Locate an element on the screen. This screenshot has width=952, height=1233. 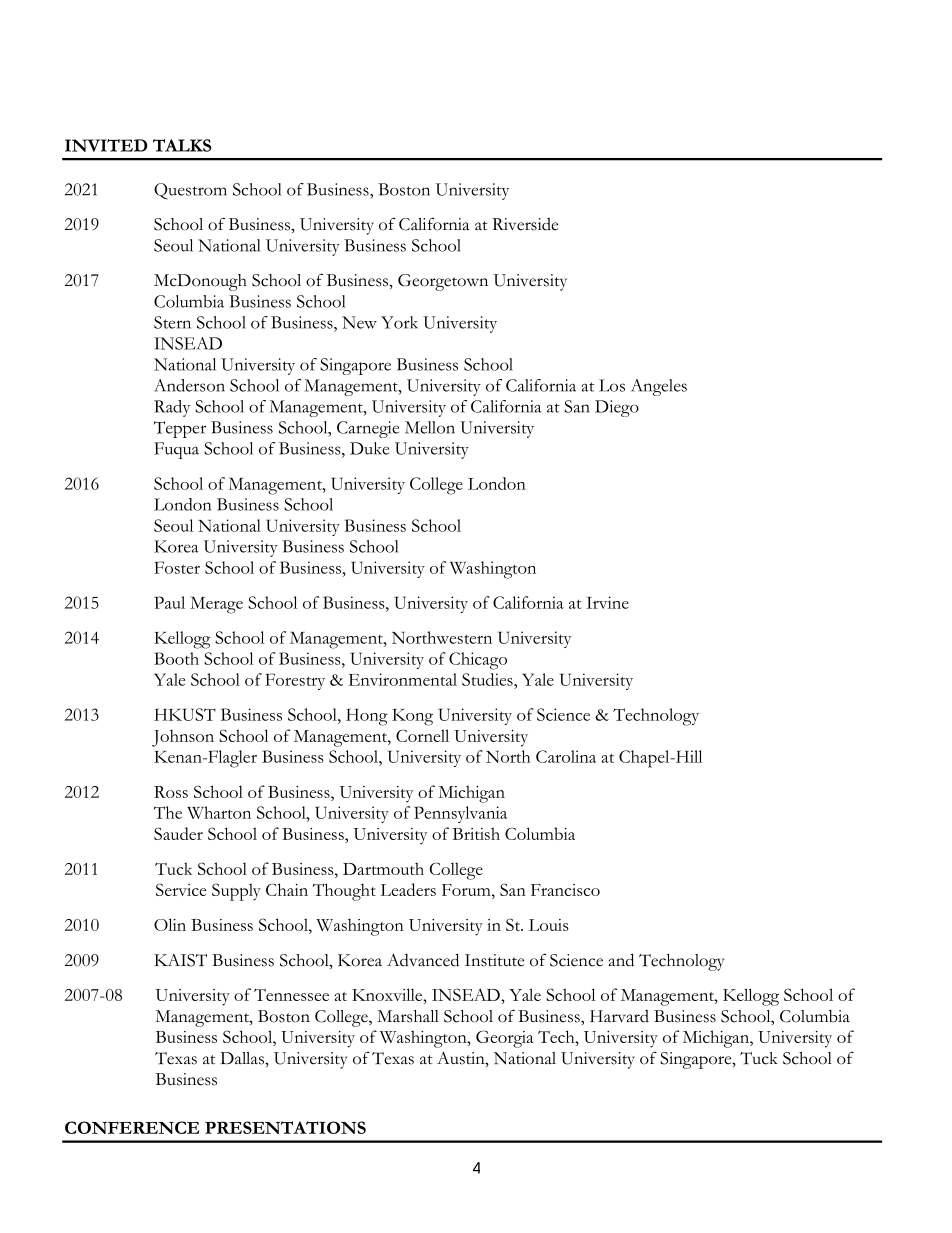
CONFERENCE is located at coordinates (132, 1127).
